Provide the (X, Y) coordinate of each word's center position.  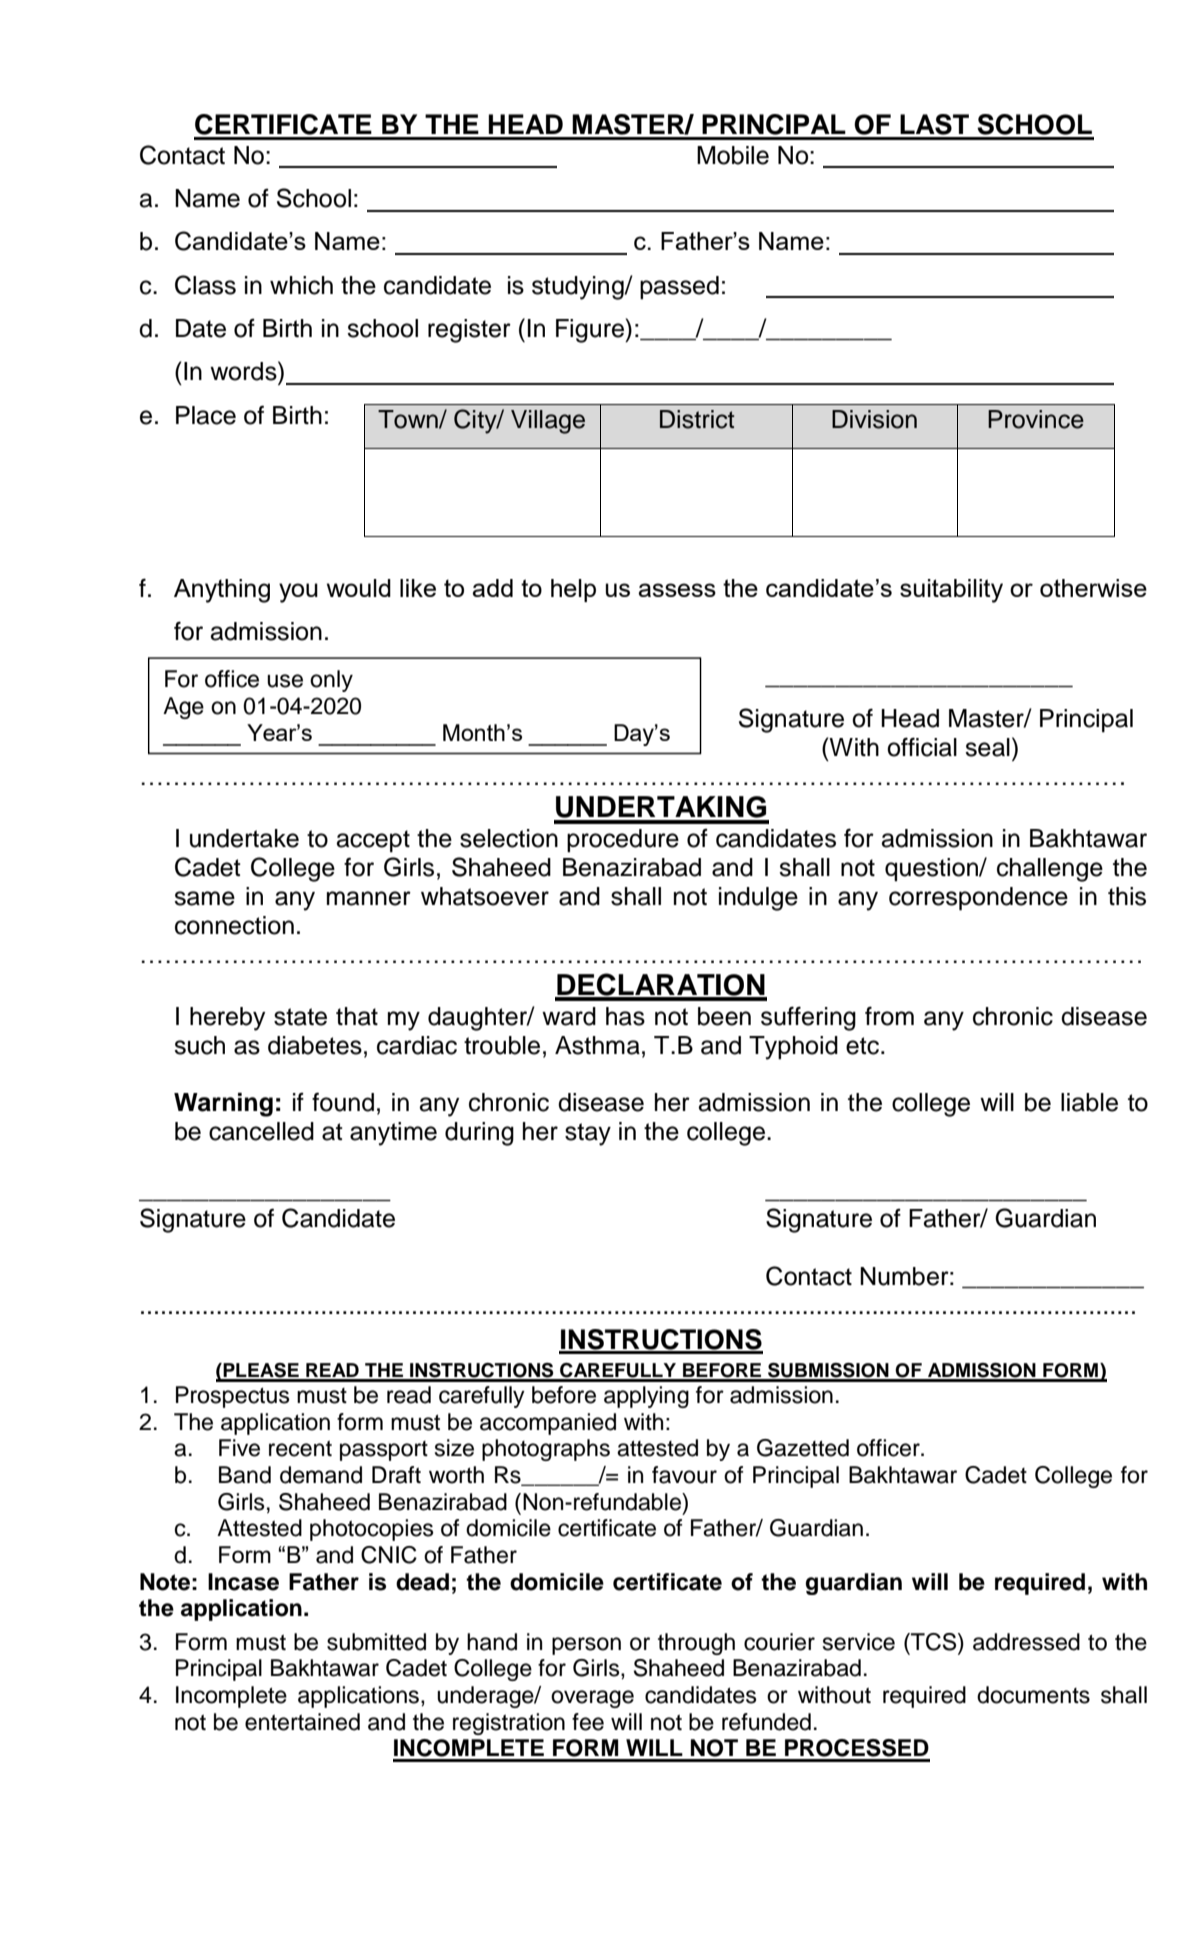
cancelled (261, 1131)
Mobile (733, 155)
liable (1089, 1102)
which (301, 285)
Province (1036, 419)
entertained (302, 1722)
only (331, 681)
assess (677, 590)
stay (588, 1134)
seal (987, 747)
